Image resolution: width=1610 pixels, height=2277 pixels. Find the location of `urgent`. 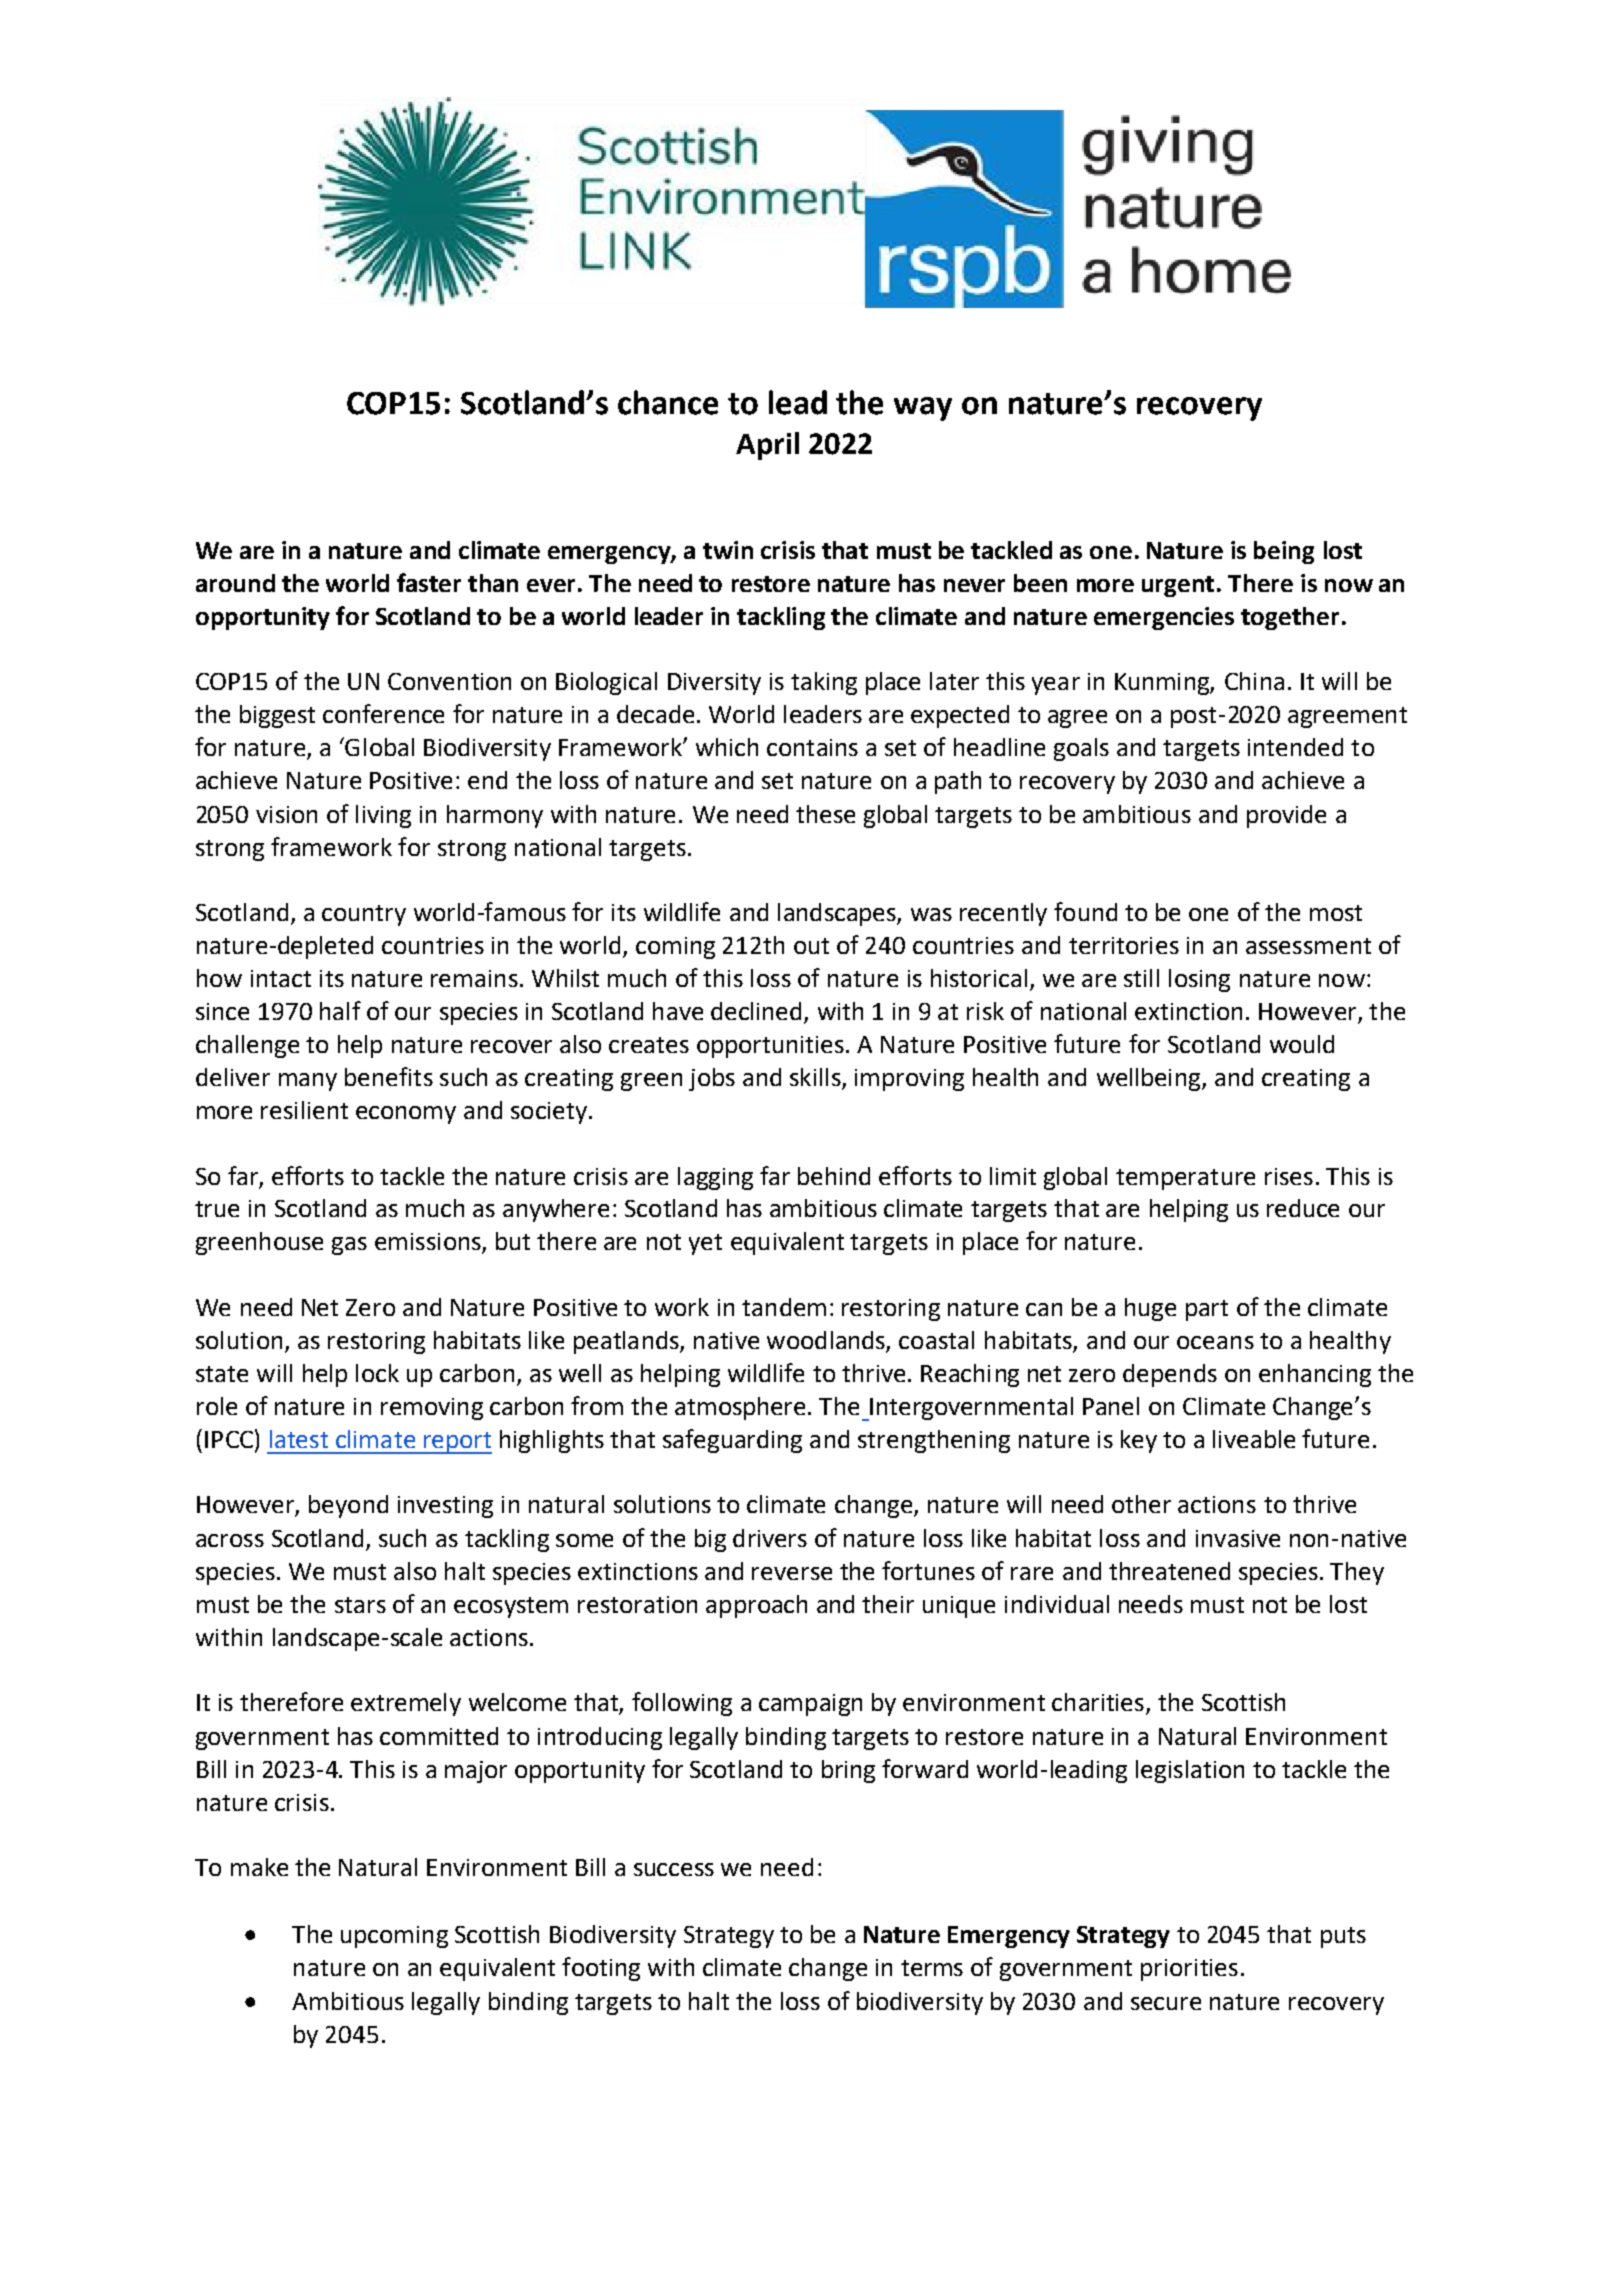

urgent is located at coordinates (1178, 586).
